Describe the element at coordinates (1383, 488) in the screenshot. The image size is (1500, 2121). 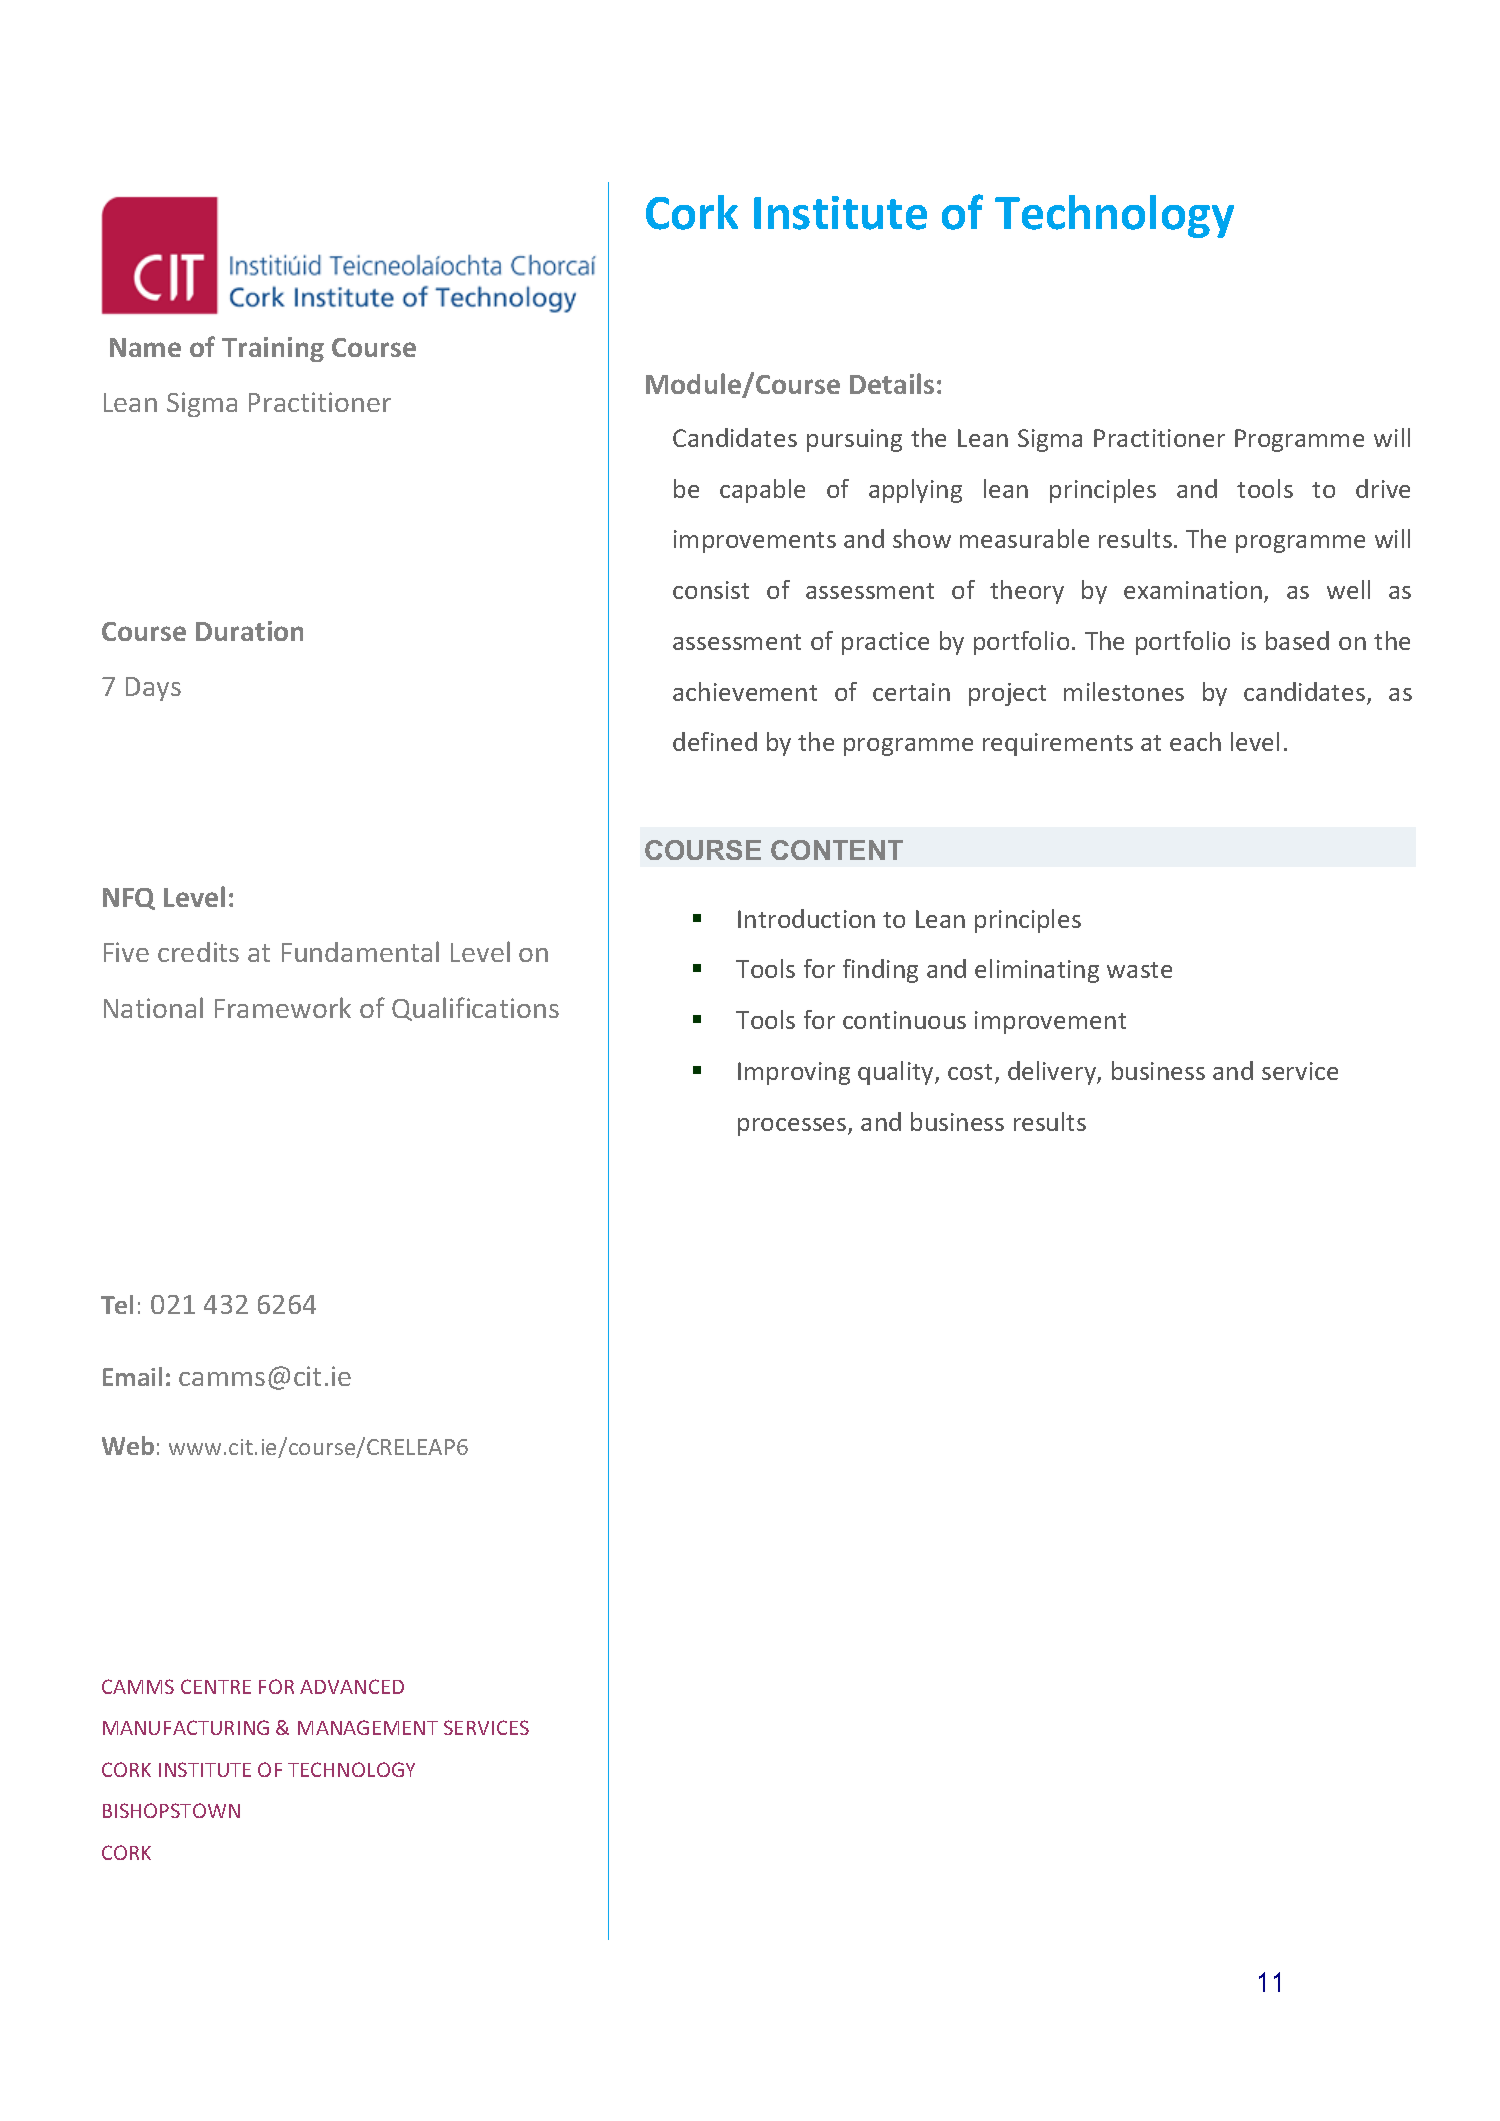
I see `drive` at that location.
